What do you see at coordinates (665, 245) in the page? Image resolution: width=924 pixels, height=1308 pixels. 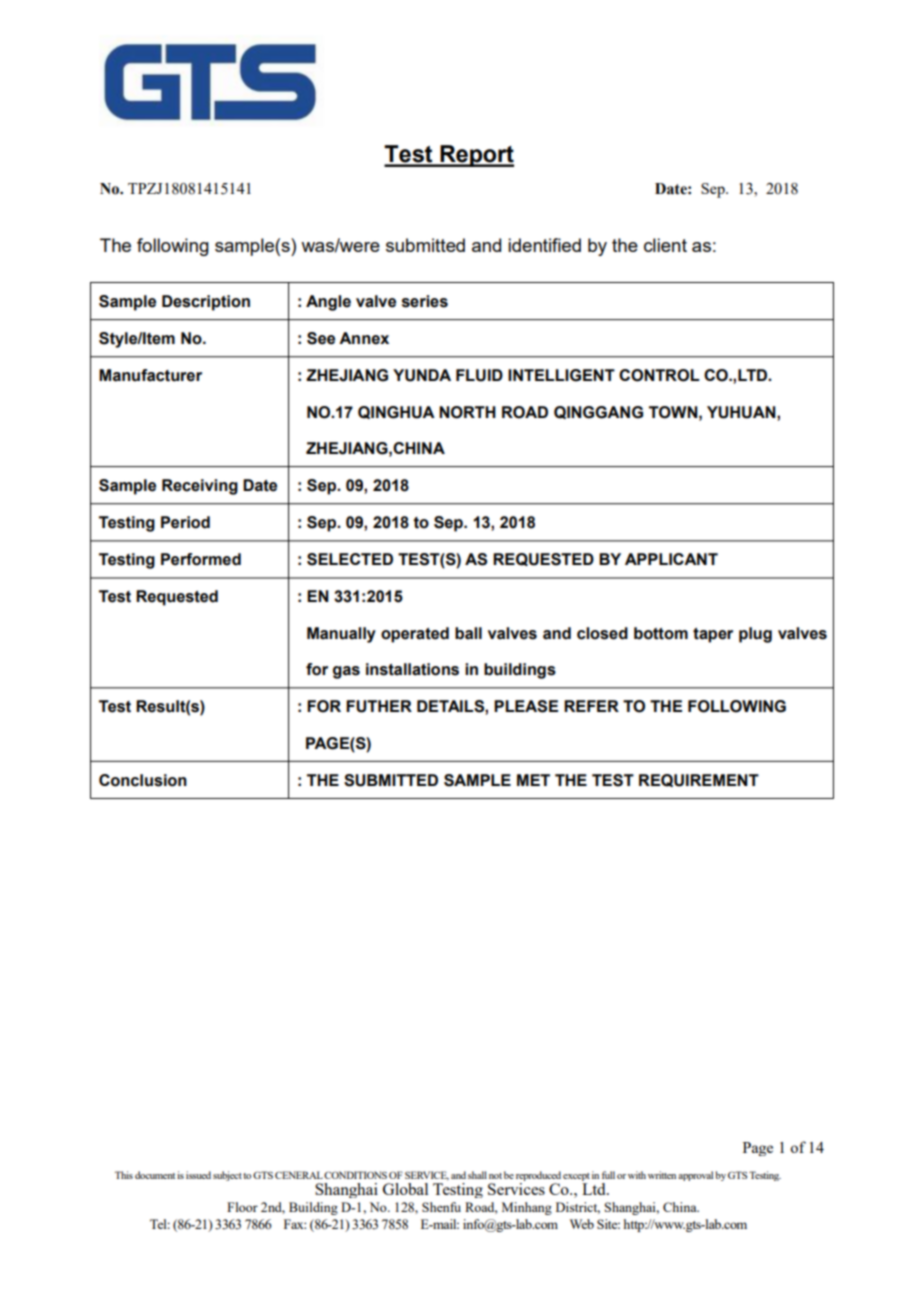 I see `client` at bounding box center [665, 245].
